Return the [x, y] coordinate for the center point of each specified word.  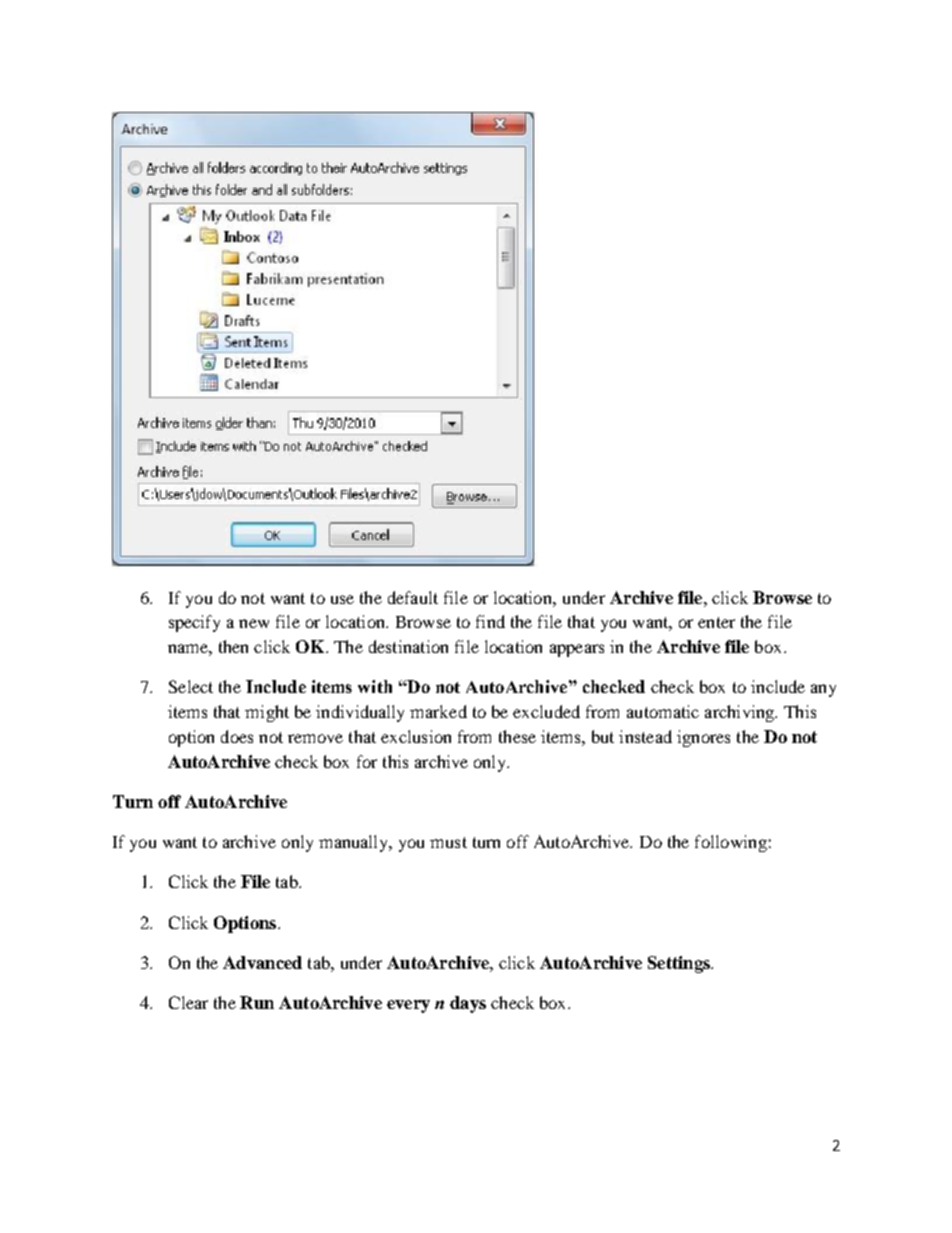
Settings [680, 964]
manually [355, 843]
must [448, 842]
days [468, 1004]
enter [716, 622]
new [254, 623]
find [490, 621]
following [731, 843]
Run [257, 1002]
